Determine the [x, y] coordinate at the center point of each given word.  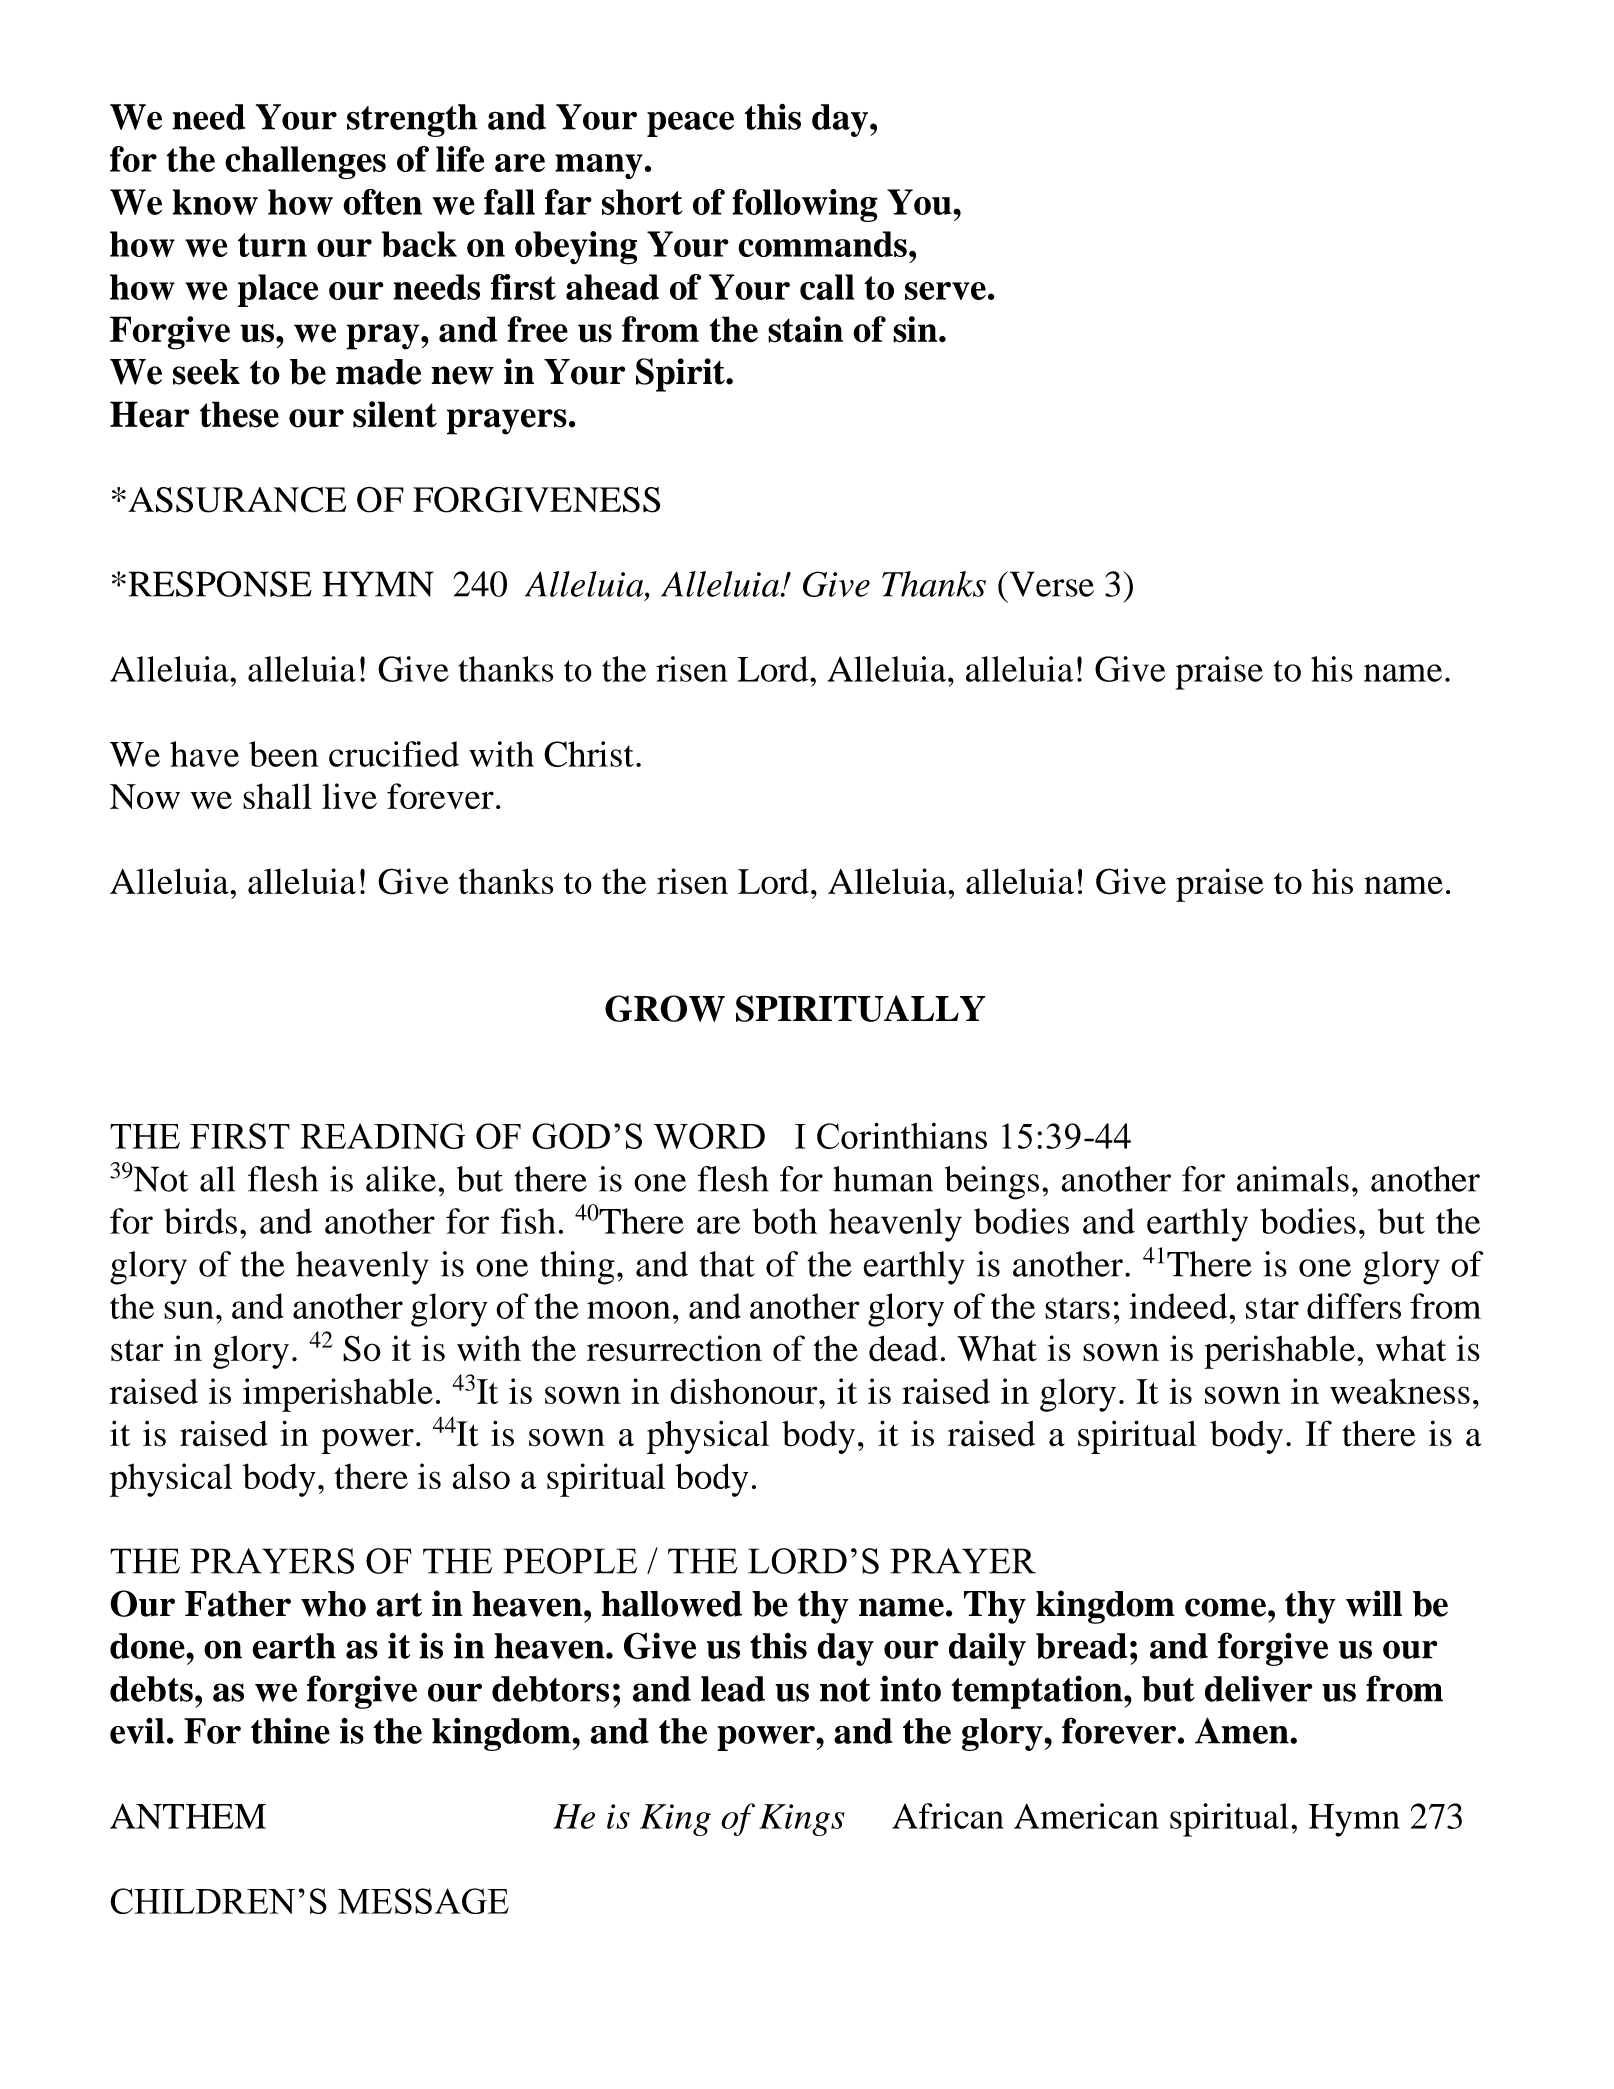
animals [1293, 1179]
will [1374, 1603]
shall [277, 796]
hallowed [671, 1604]
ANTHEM [188, 1816]
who [333, 1604]
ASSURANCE [237, 499]
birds [200, 1221]
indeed [1178, 1306]
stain [805, 329]
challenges [305, 162]
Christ [589, 754]
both [784, 1221]
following [805, 205]
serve [945, 291]
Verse [1050, 584]
